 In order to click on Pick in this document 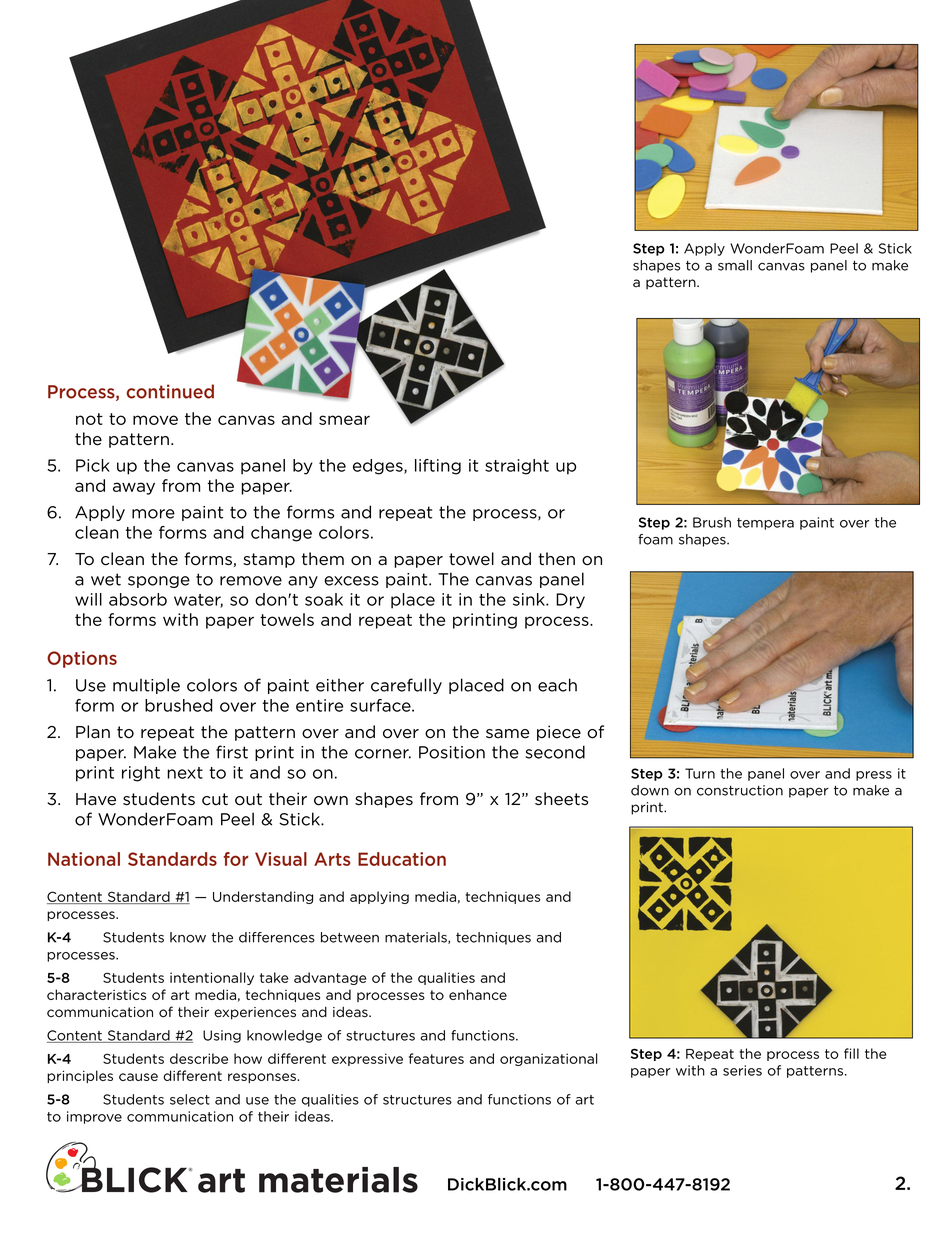, I will do `click(93, 465)`.
